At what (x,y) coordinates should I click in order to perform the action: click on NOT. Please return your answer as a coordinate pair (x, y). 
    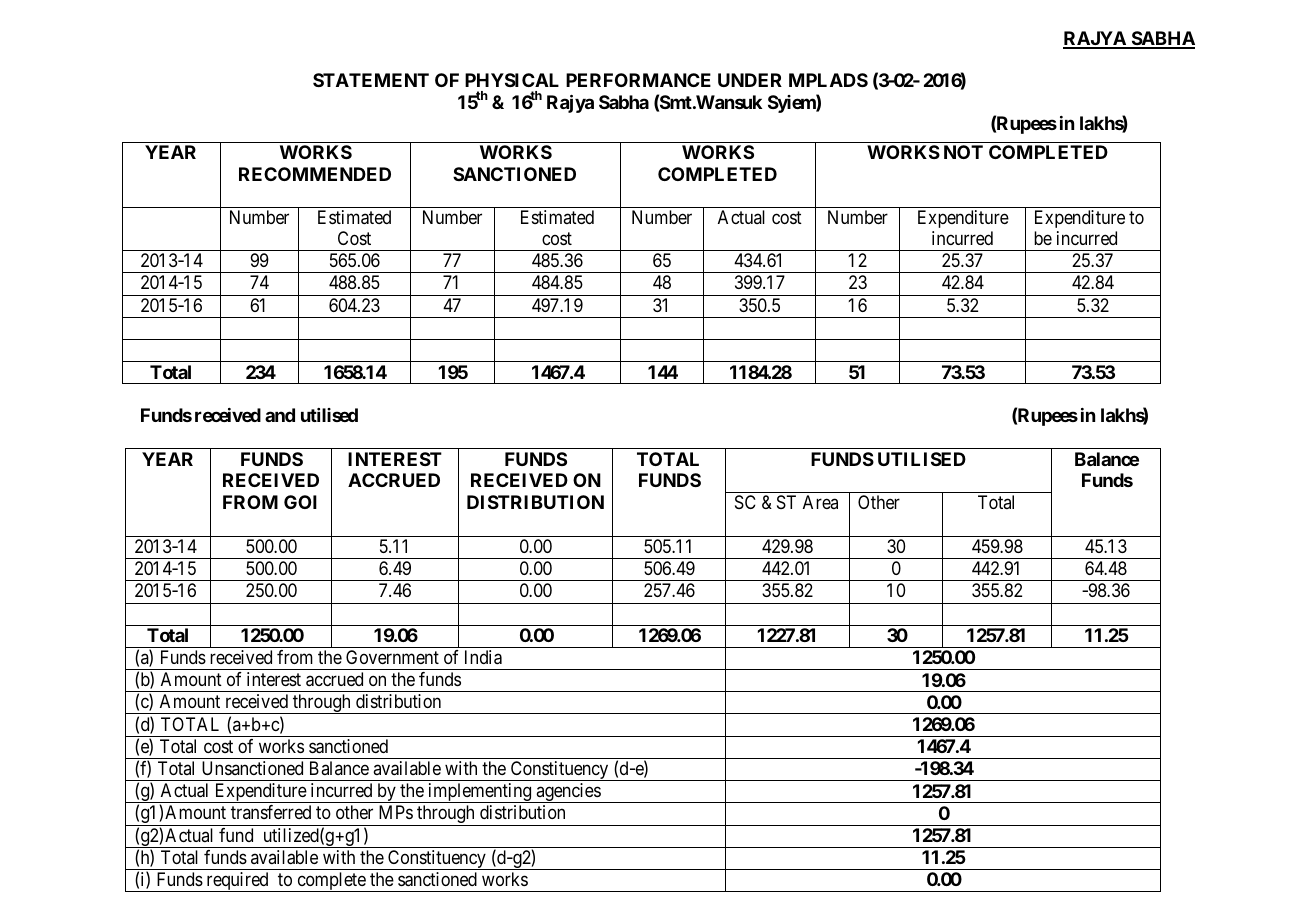
    Looking at the image, I should click on (963, 152).
